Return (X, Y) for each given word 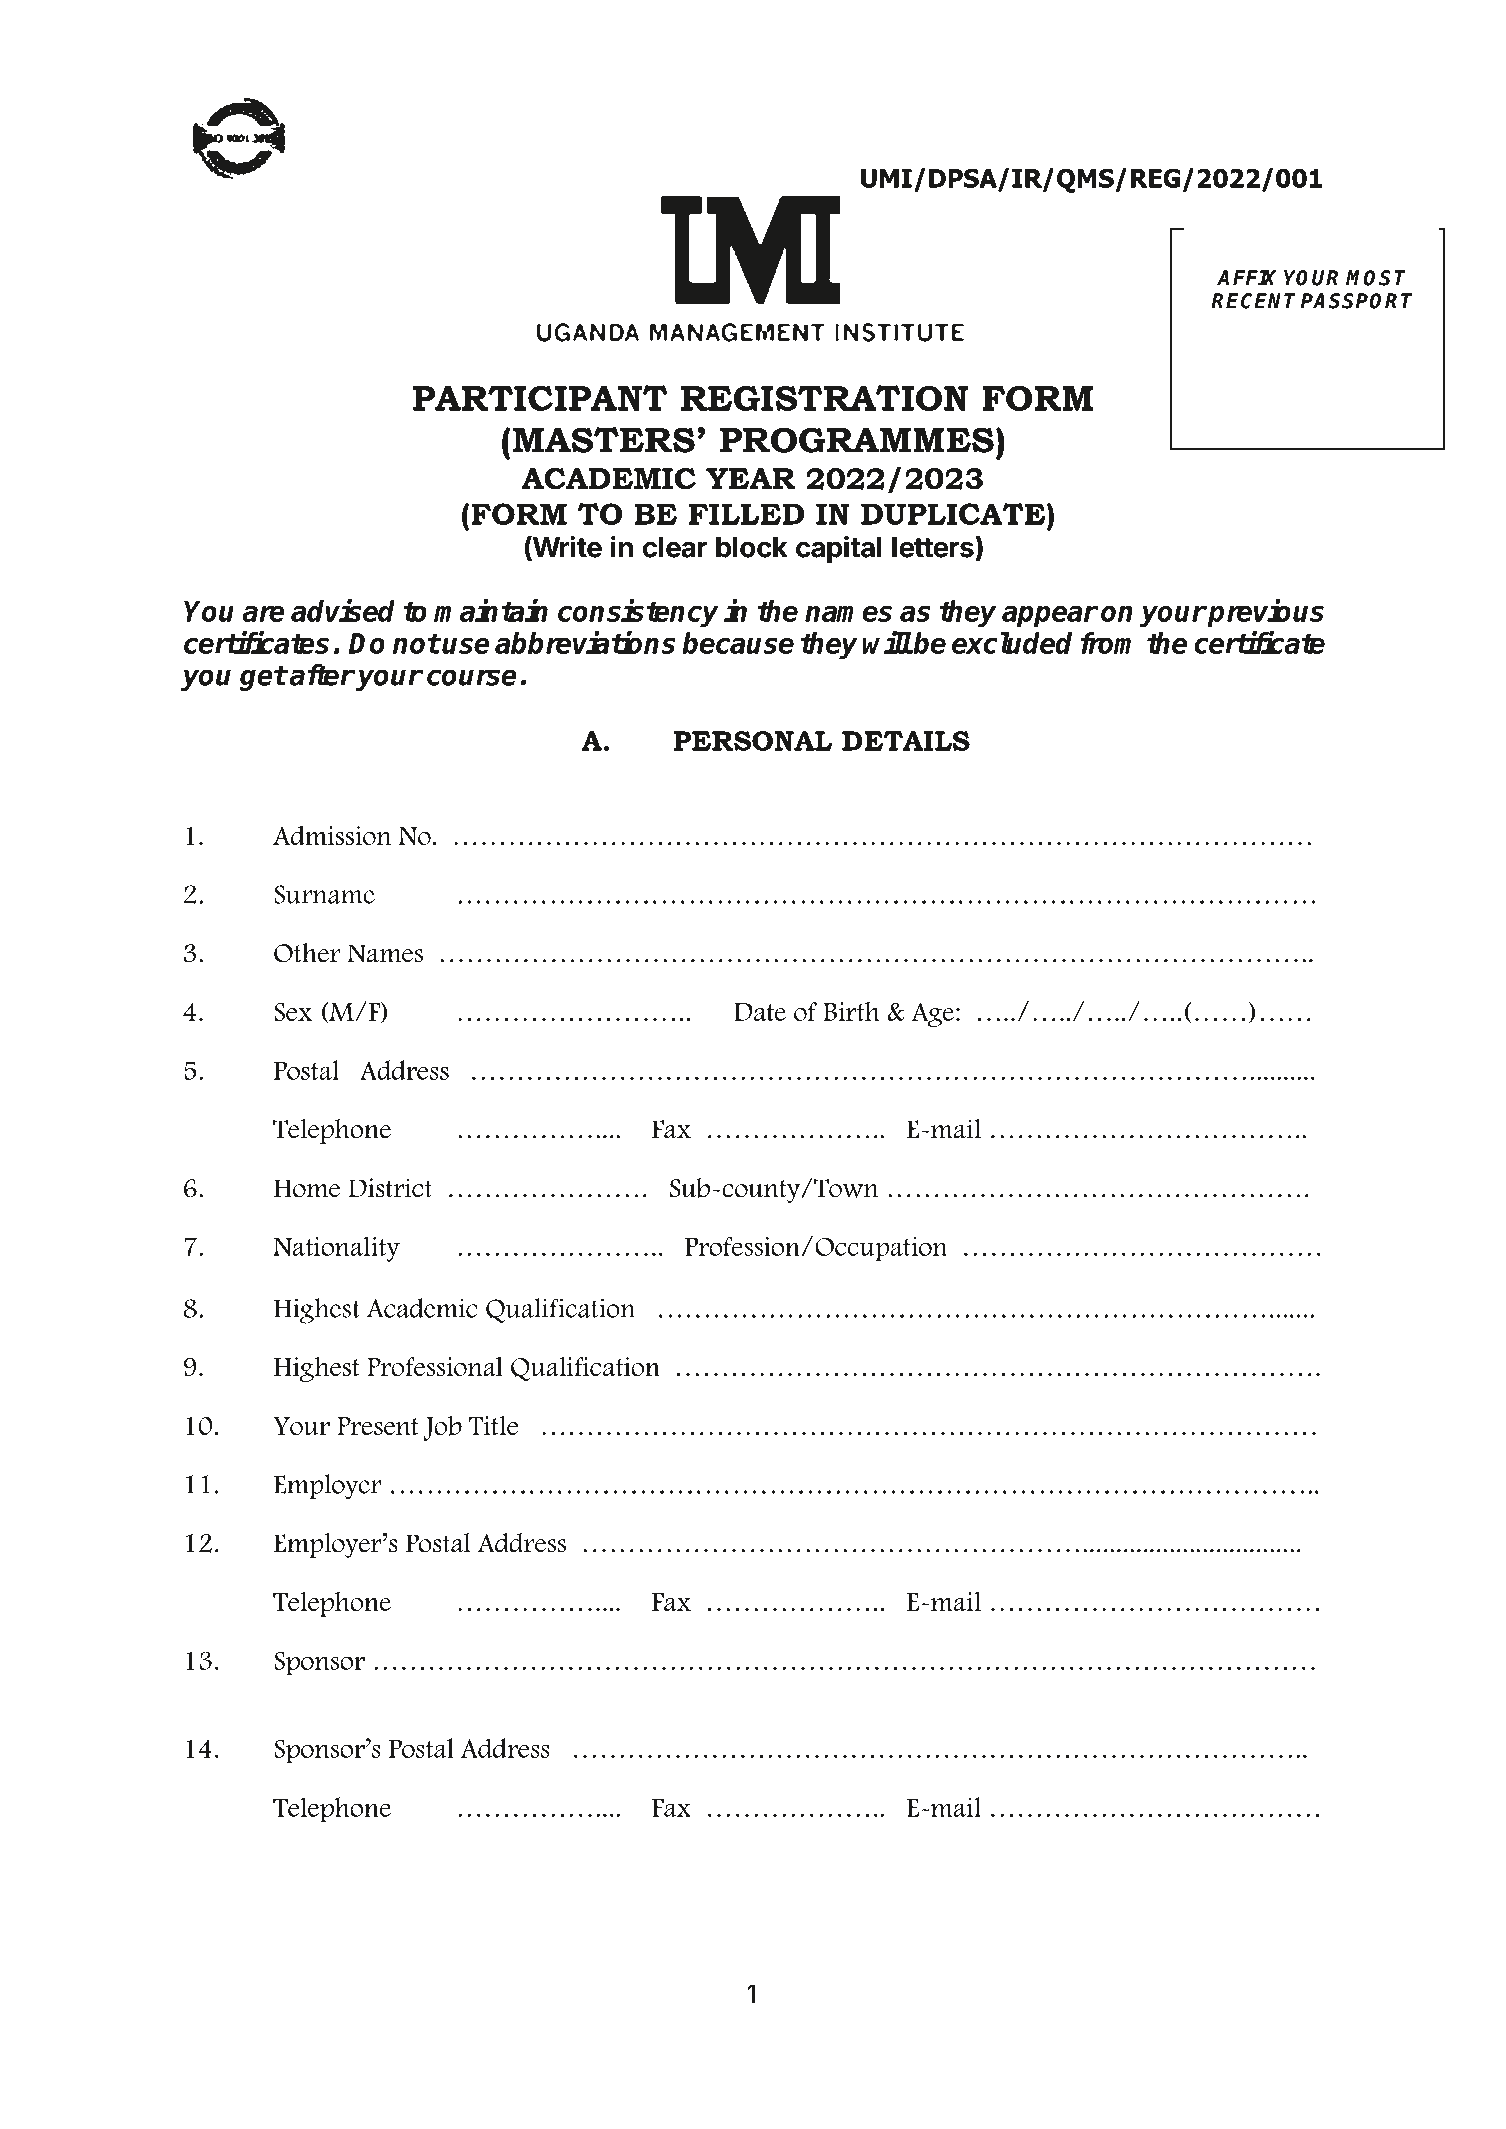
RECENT (1253, 301)
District (390, 1188)
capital (838, 549)
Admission (332, 835)
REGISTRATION (825, 398)
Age (932, 1014)
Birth (851, 1011)
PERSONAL (753, 741)
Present (378, 1426)
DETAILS (906, 741)
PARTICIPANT (540, 398)
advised (343, 610)
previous (1265, 613)
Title (494, 1425)
